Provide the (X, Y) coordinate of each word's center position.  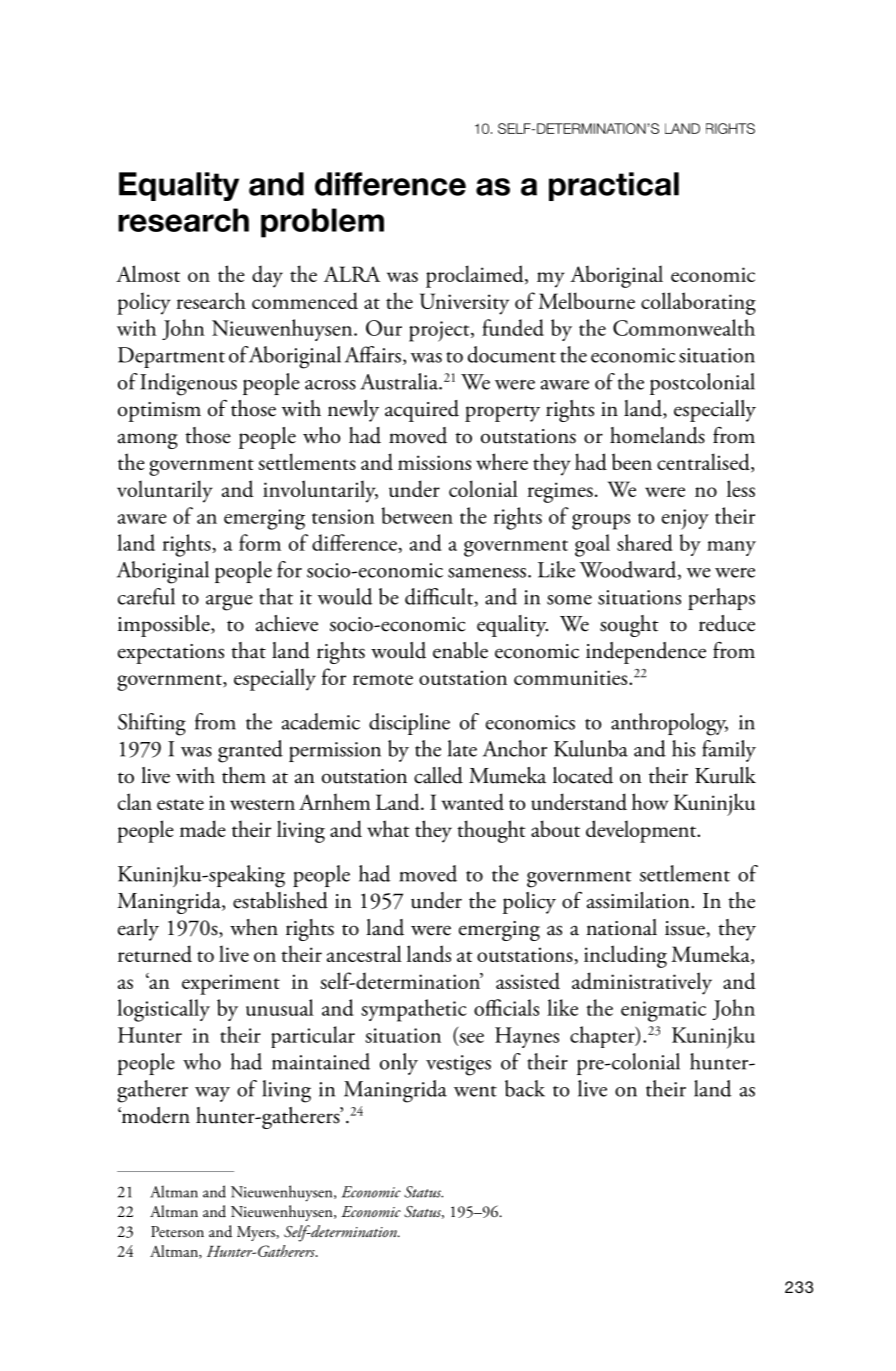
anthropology (669, 724)
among (148, 441)
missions (434, 462)
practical (614, 186)
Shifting (152, 724)
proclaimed (476, 276)
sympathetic (414, 1010)
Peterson (177, 1232)
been (632, 461)
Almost (148, 273)
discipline (409, 724)
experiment (231, 984)
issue (686, 929)
